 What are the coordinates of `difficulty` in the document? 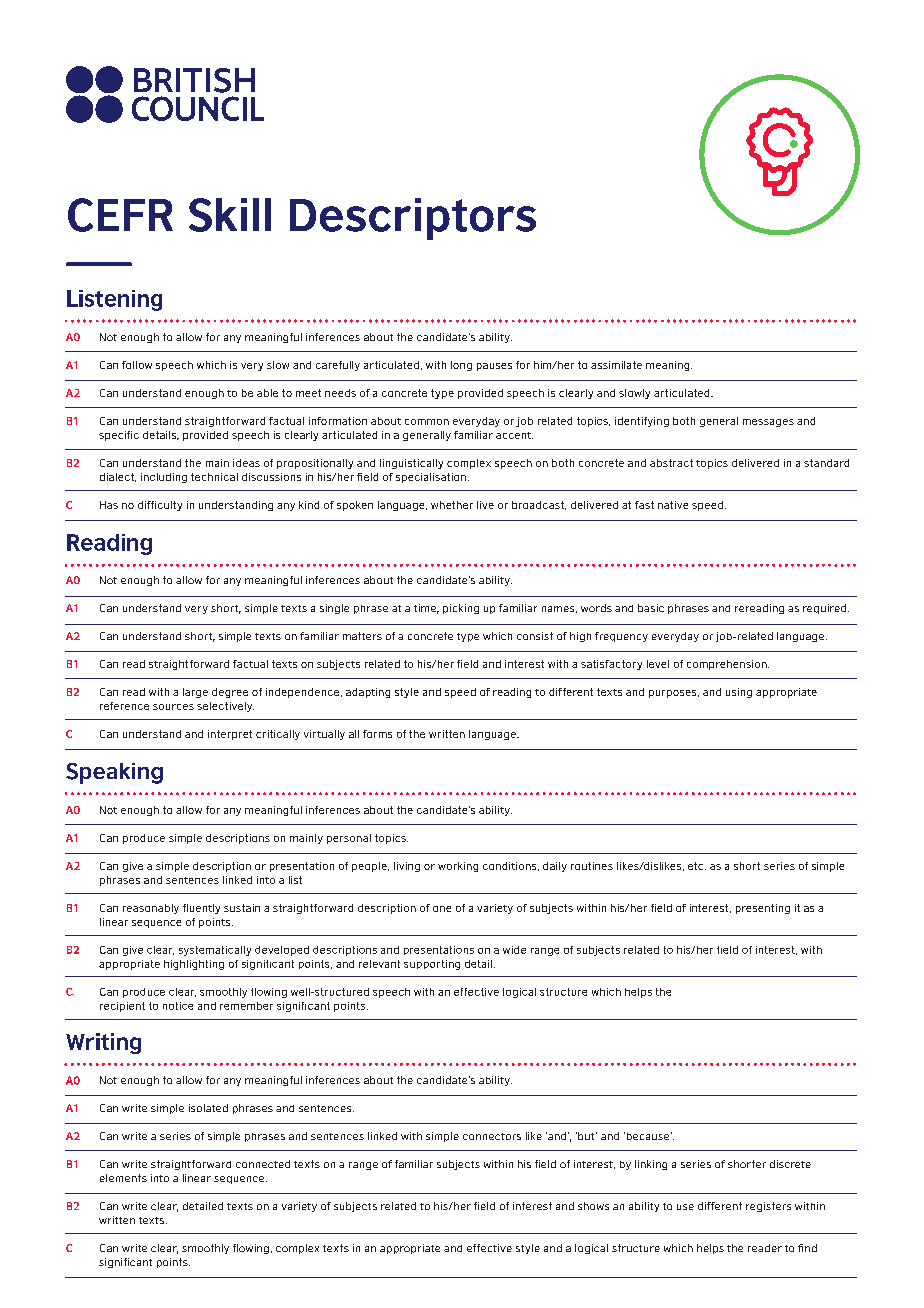 It's located at (160, 506).
